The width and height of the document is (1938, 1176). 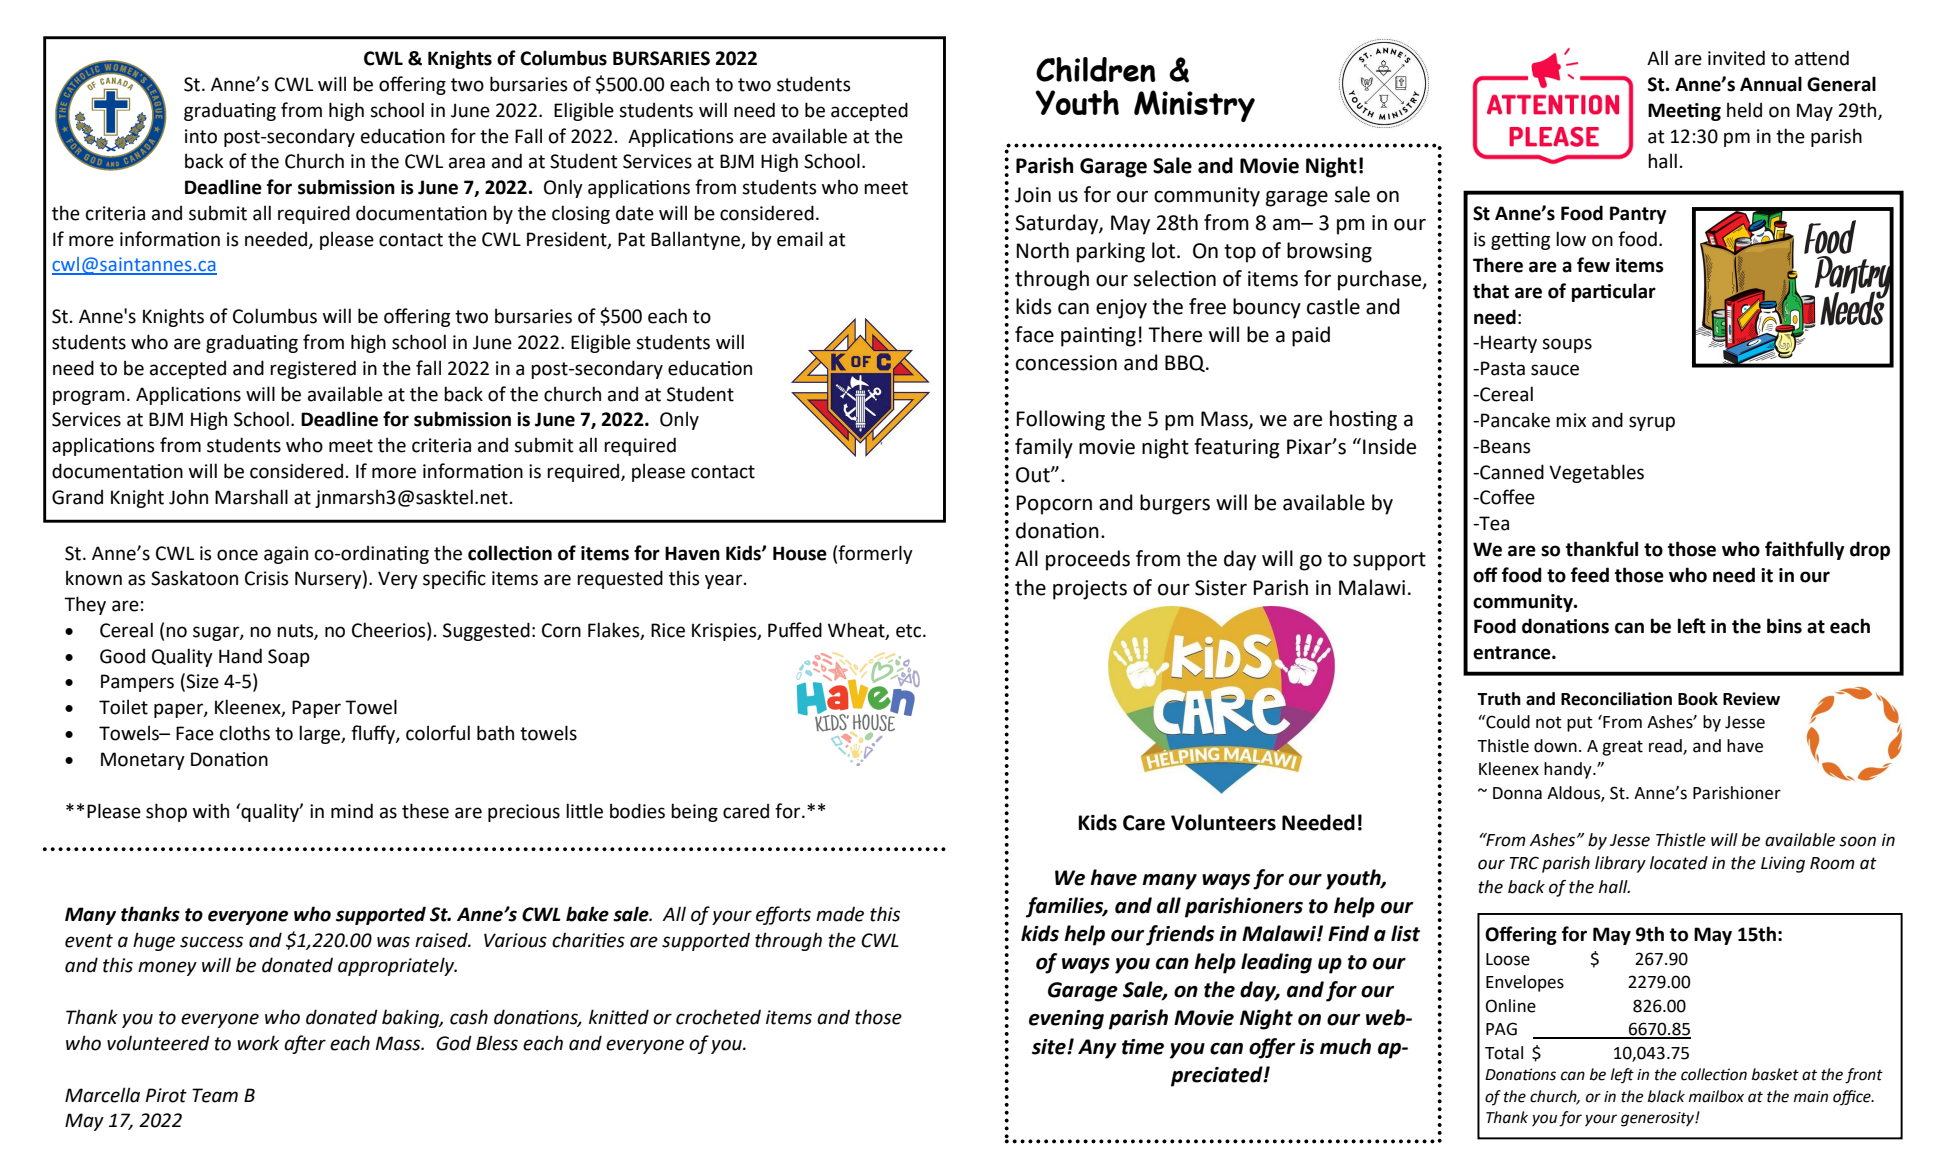 I want to click on Children, so click(x=1096, y=69).
